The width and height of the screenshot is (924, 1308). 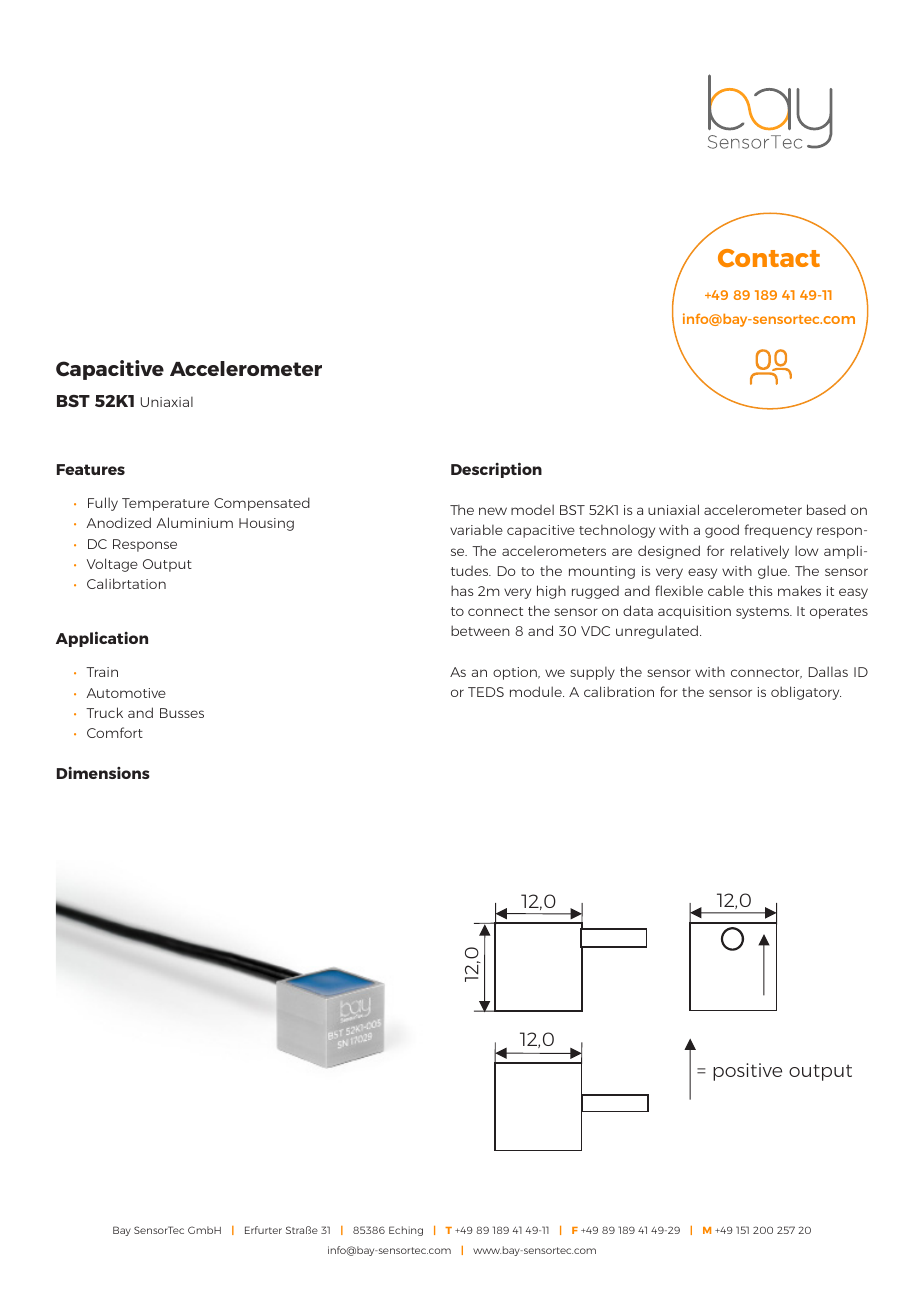 What do you see at coordinates (537, 691) in the screenshot?
I see `module` at bounding box center [537, 691].
